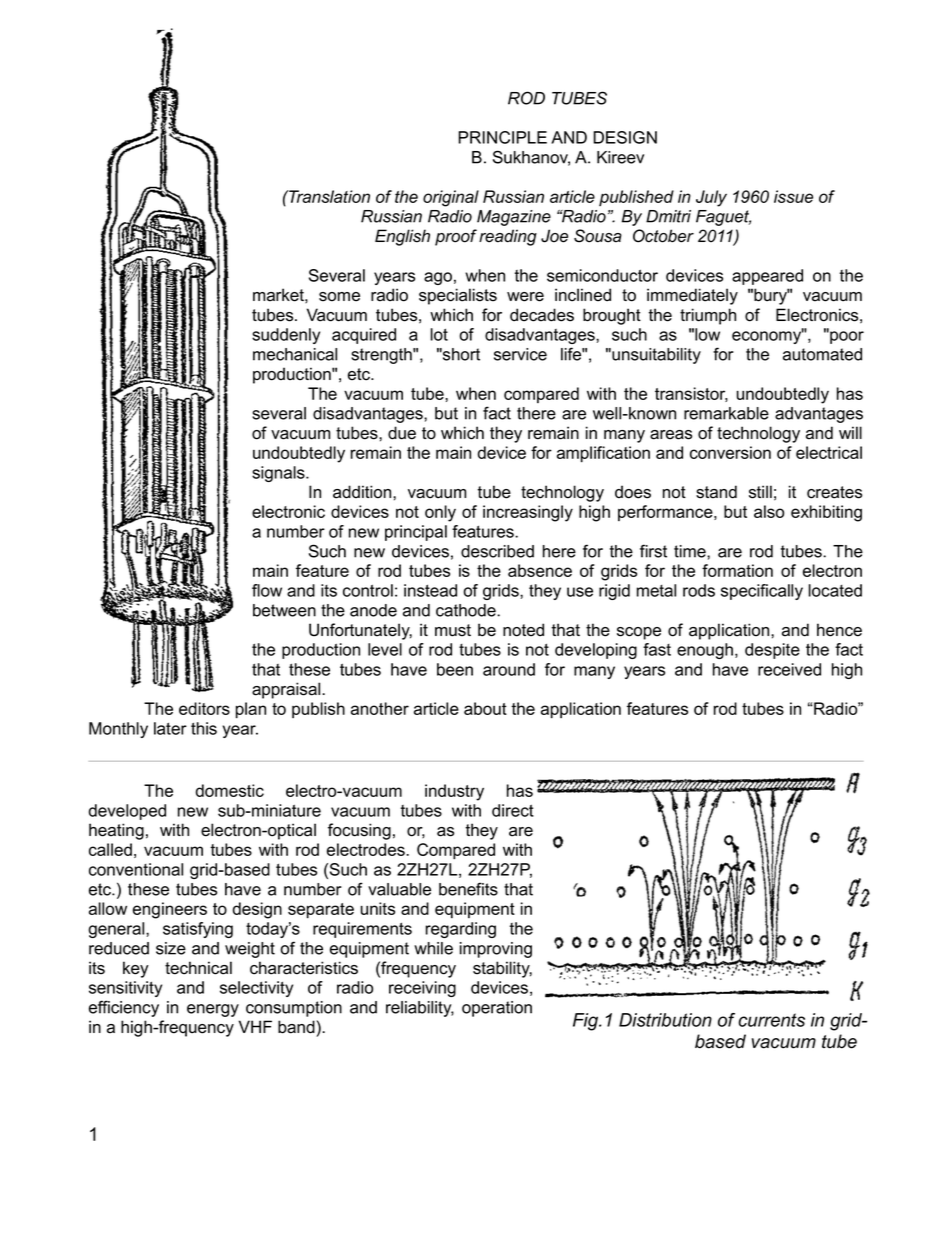 Image resolution: width=952 pixels, height=1233 pixels. I want to click on issue, so click(793, 196).
